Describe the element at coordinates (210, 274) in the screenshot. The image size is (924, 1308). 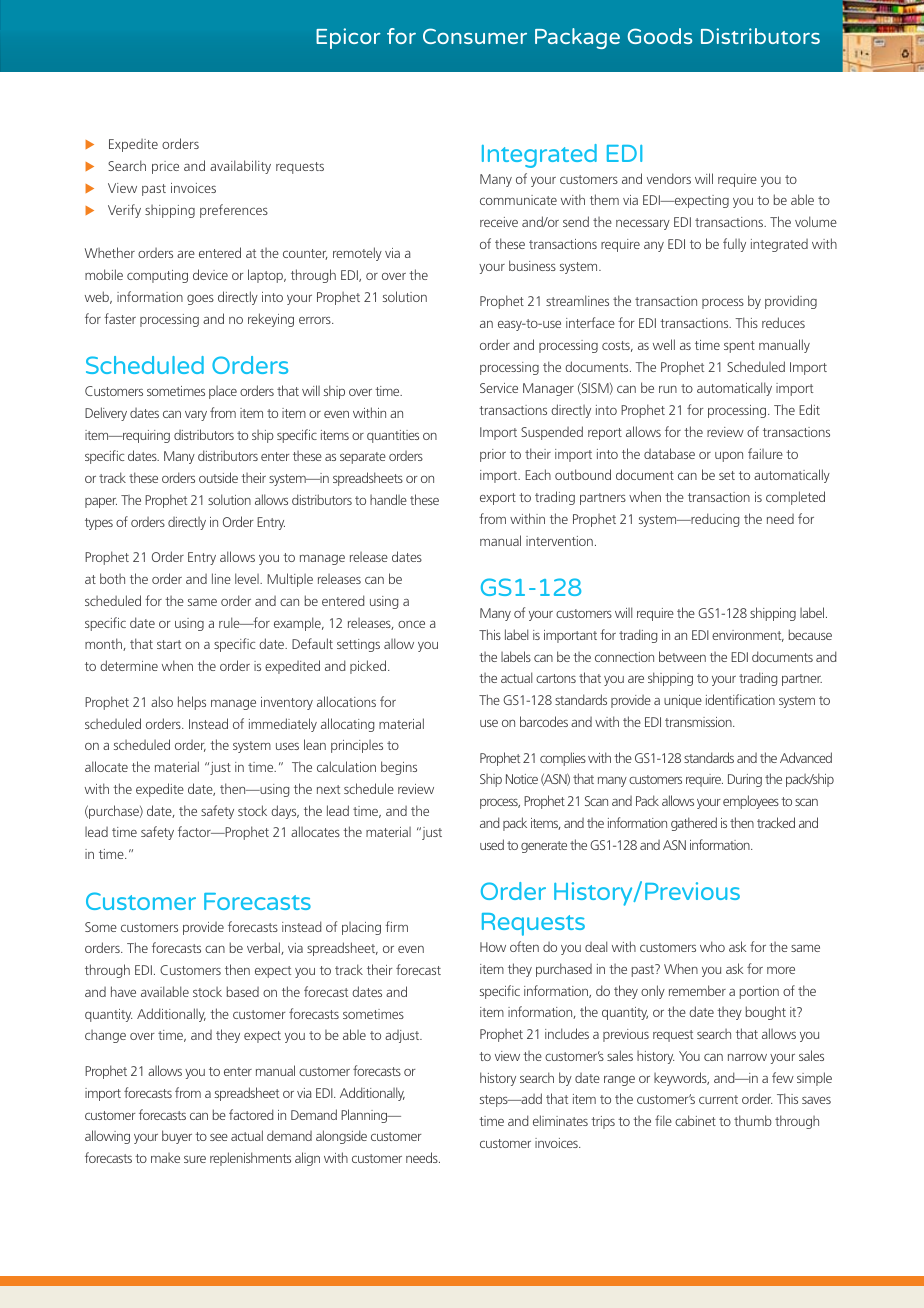
I see `device` at that location.
